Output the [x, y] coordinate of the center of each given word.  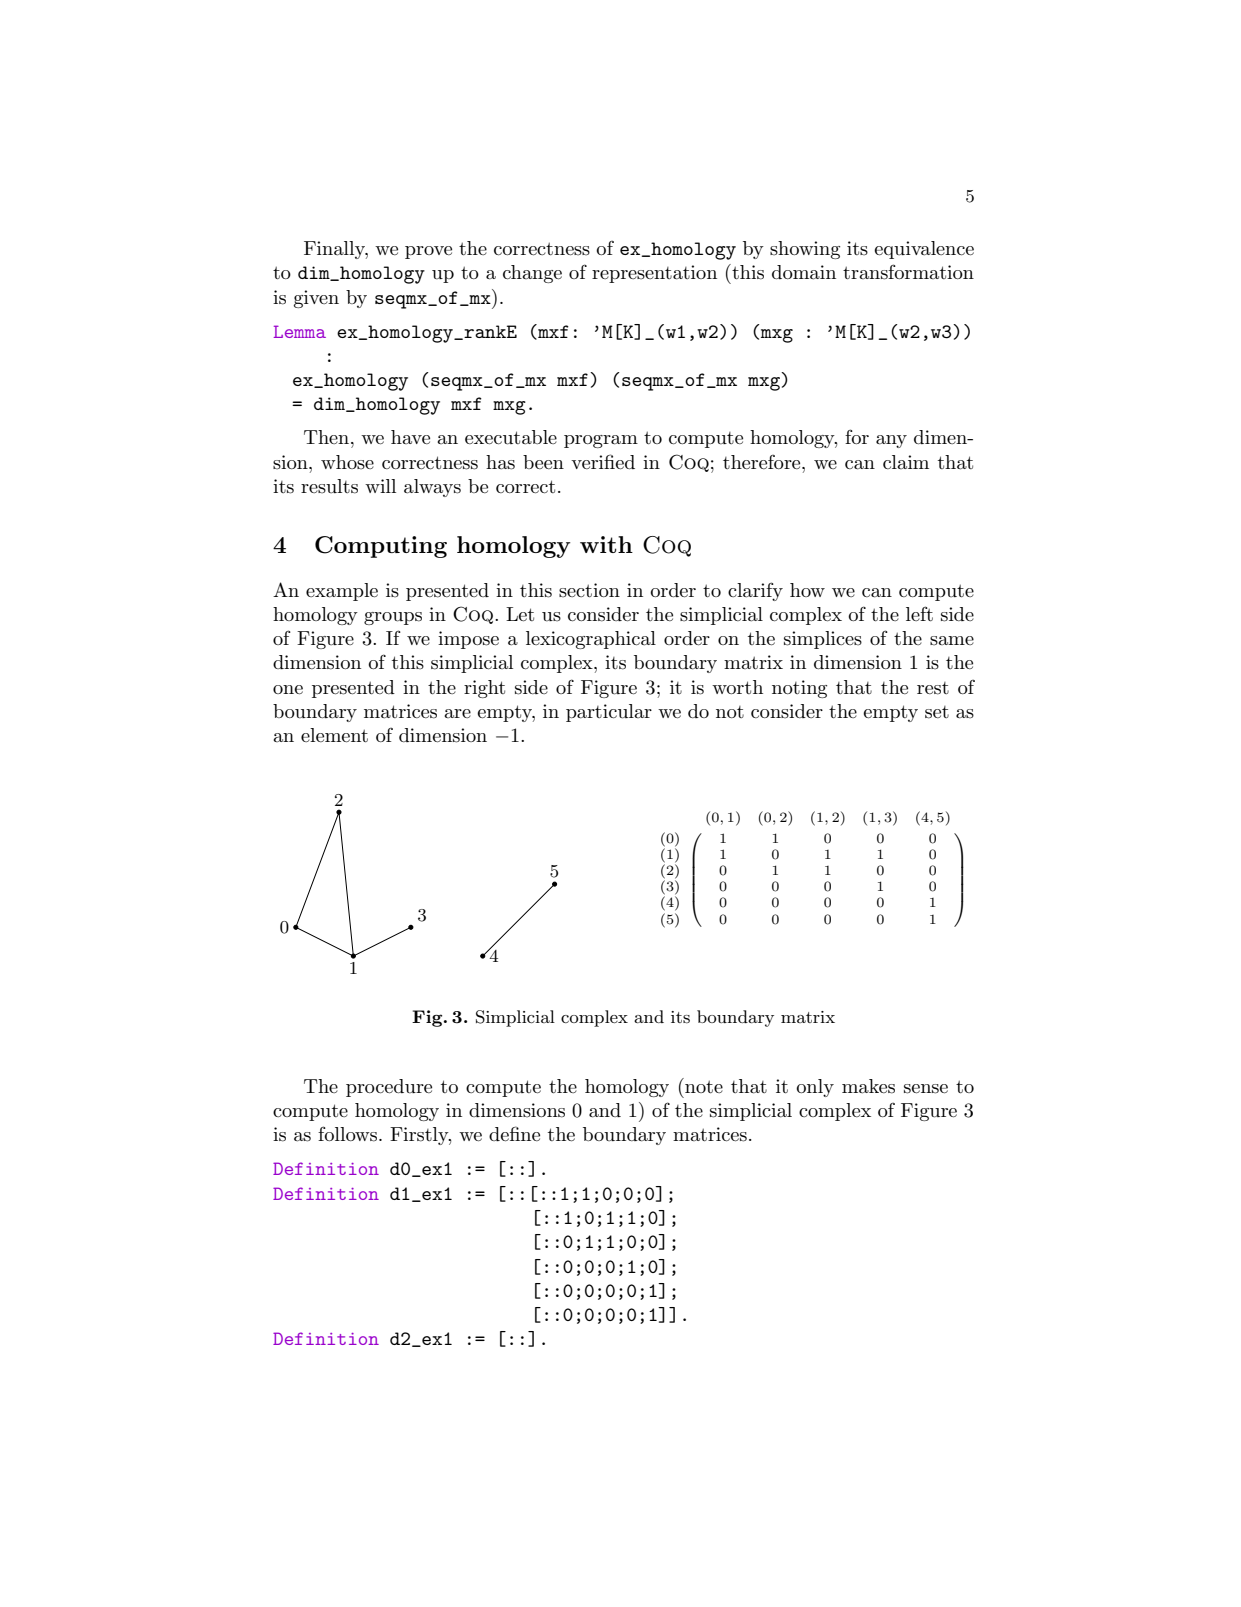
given [316, 299]
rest [933, 688]
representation [654, 274]
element [334, 735]
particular [609, 713]
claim [906, 462]
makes [868, 1086]
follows [349, 1134]
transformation [908, 272]
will [380, 486]
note [703, 1085]
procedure [389, 1088]
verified [603, 462]
